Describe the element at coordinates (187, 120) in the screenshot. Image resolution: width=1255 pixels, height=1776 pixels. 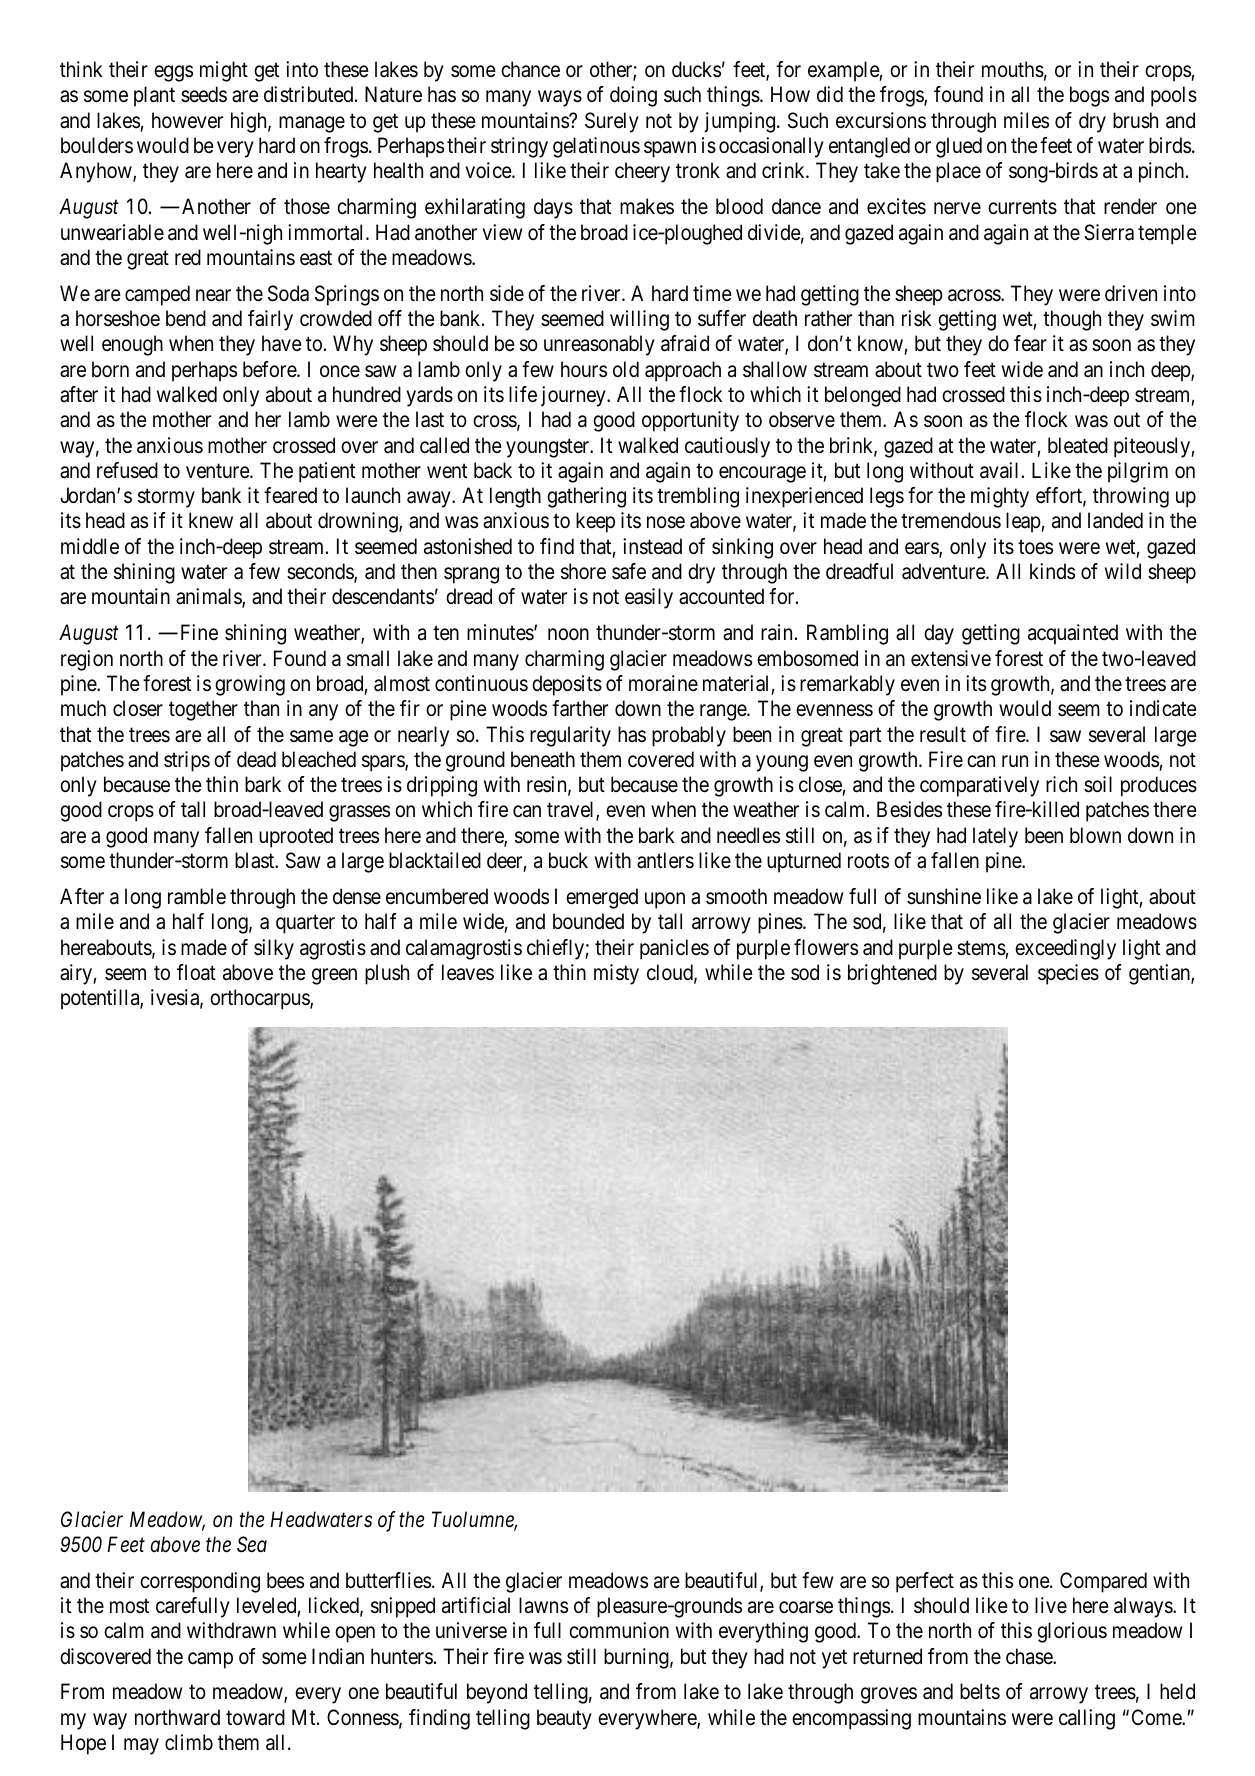
I see `however` at that location.
